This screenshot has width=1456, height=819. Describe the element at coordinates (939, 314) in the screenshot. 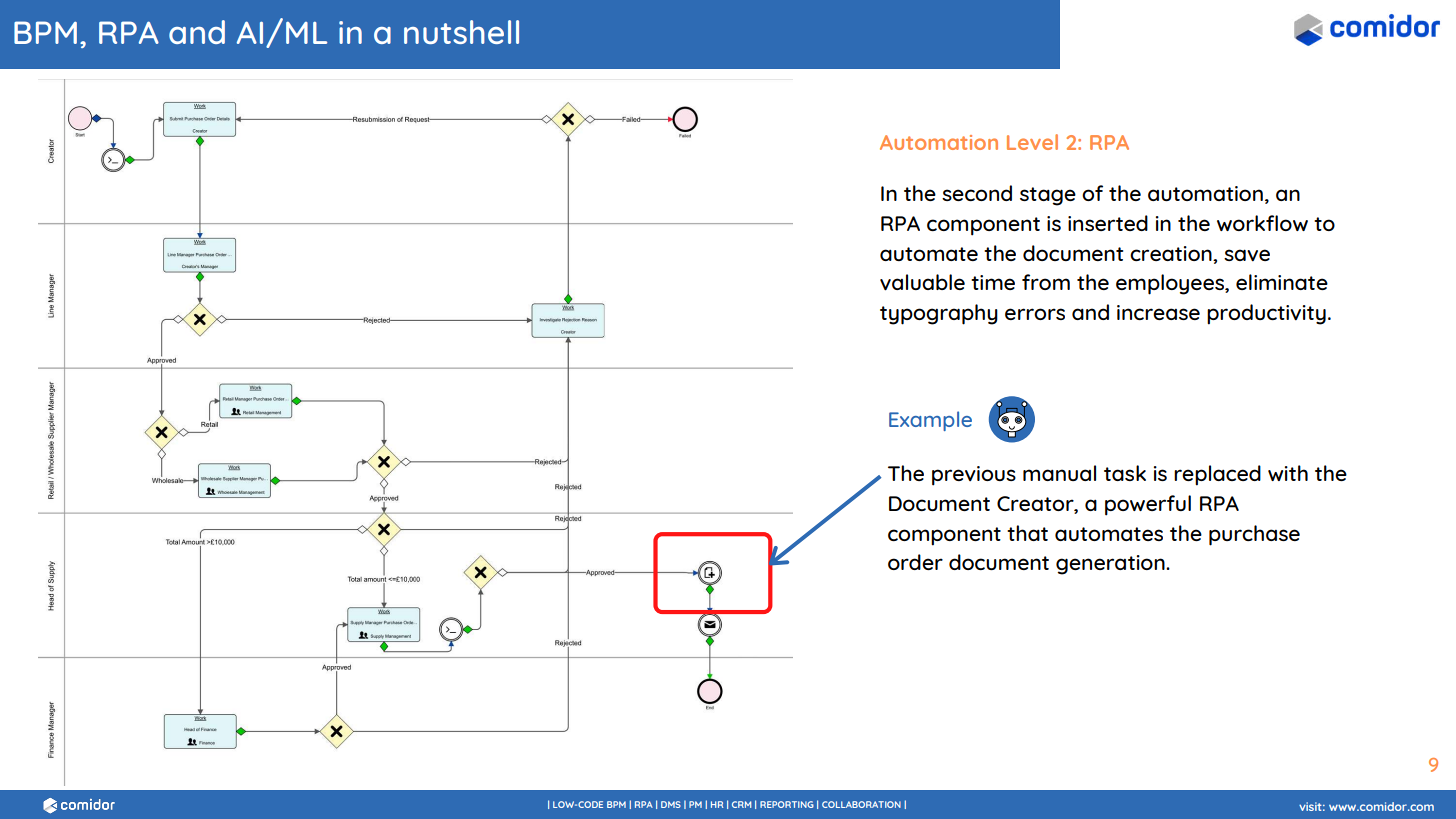

I see `typography` at that location.
